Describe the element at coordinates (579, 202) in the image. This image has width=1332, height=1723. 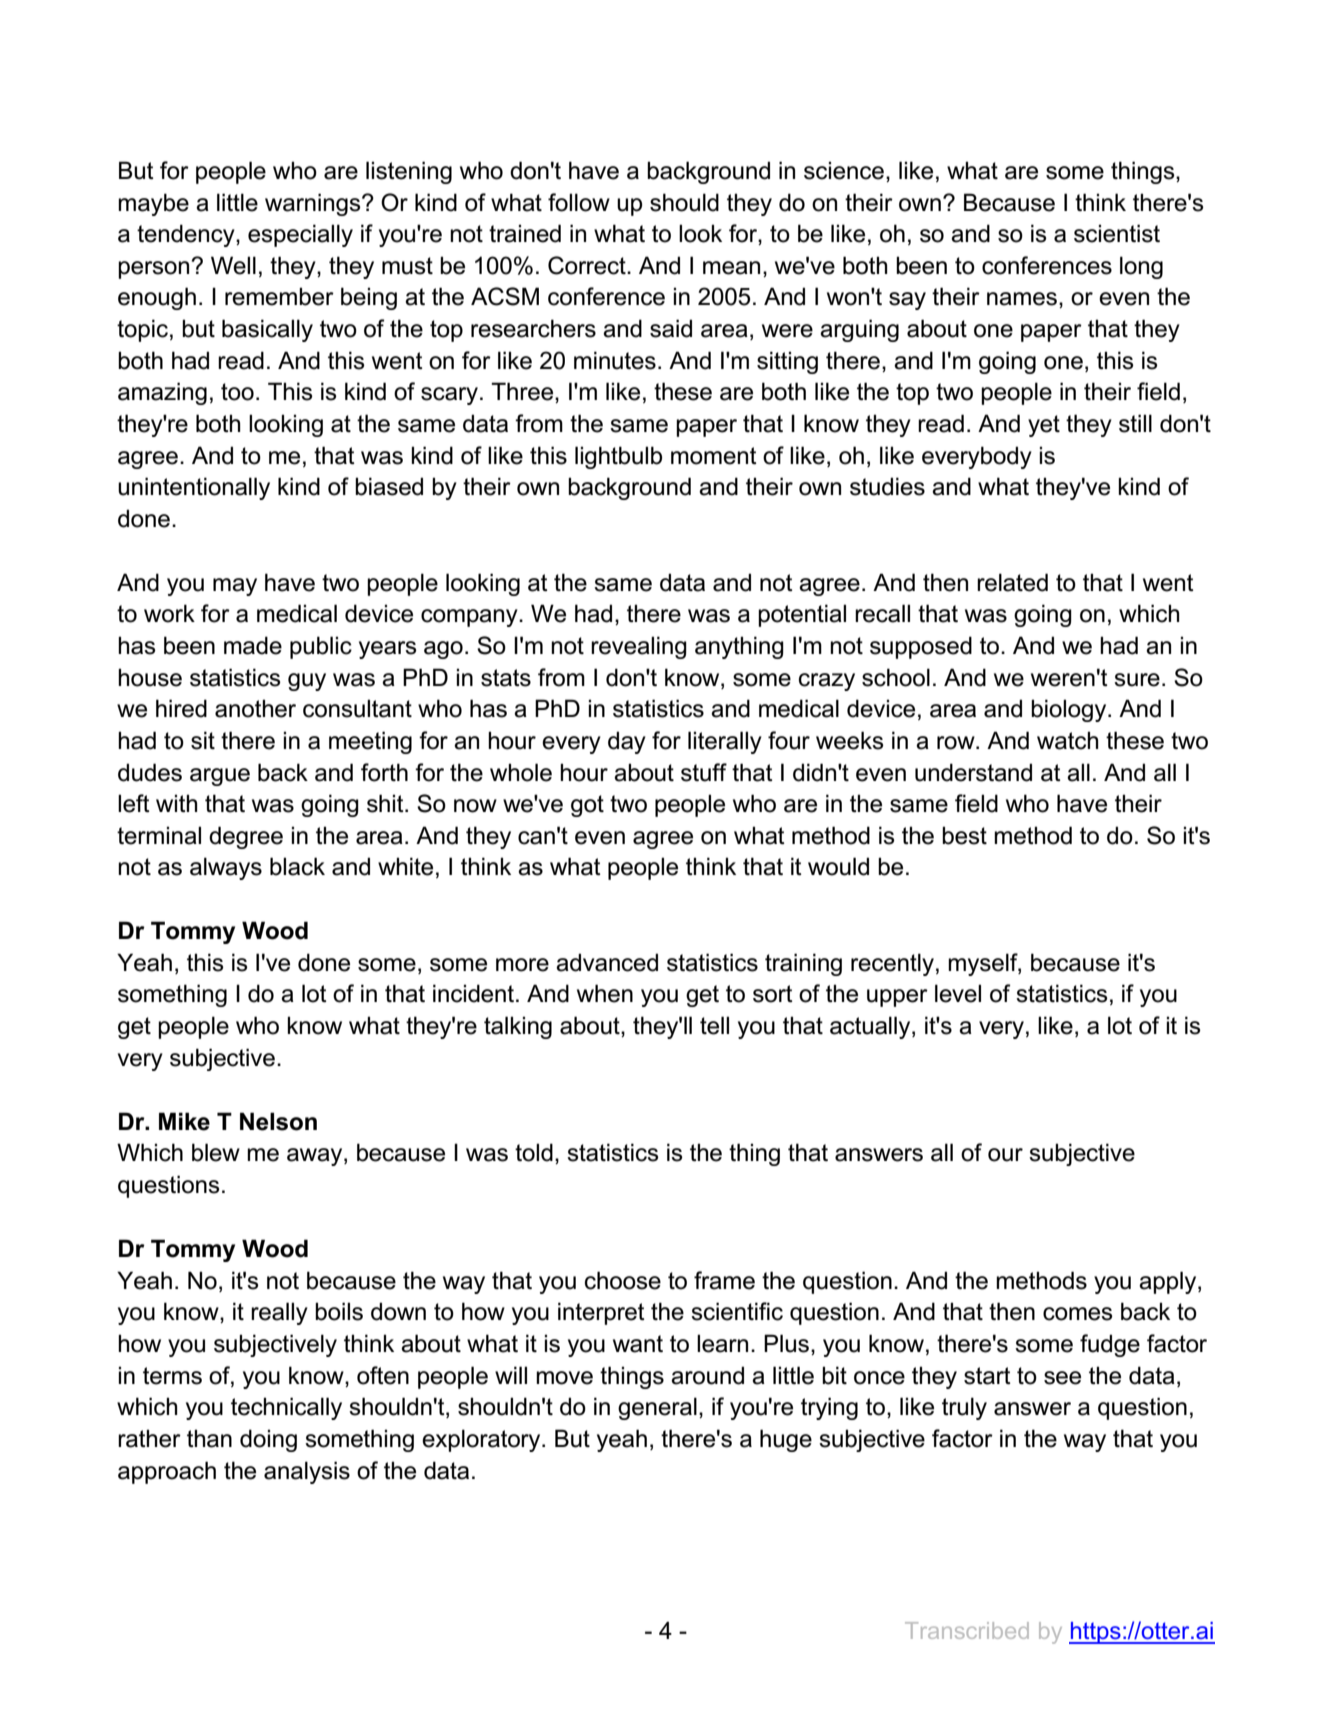
I see `follow` at that location.
